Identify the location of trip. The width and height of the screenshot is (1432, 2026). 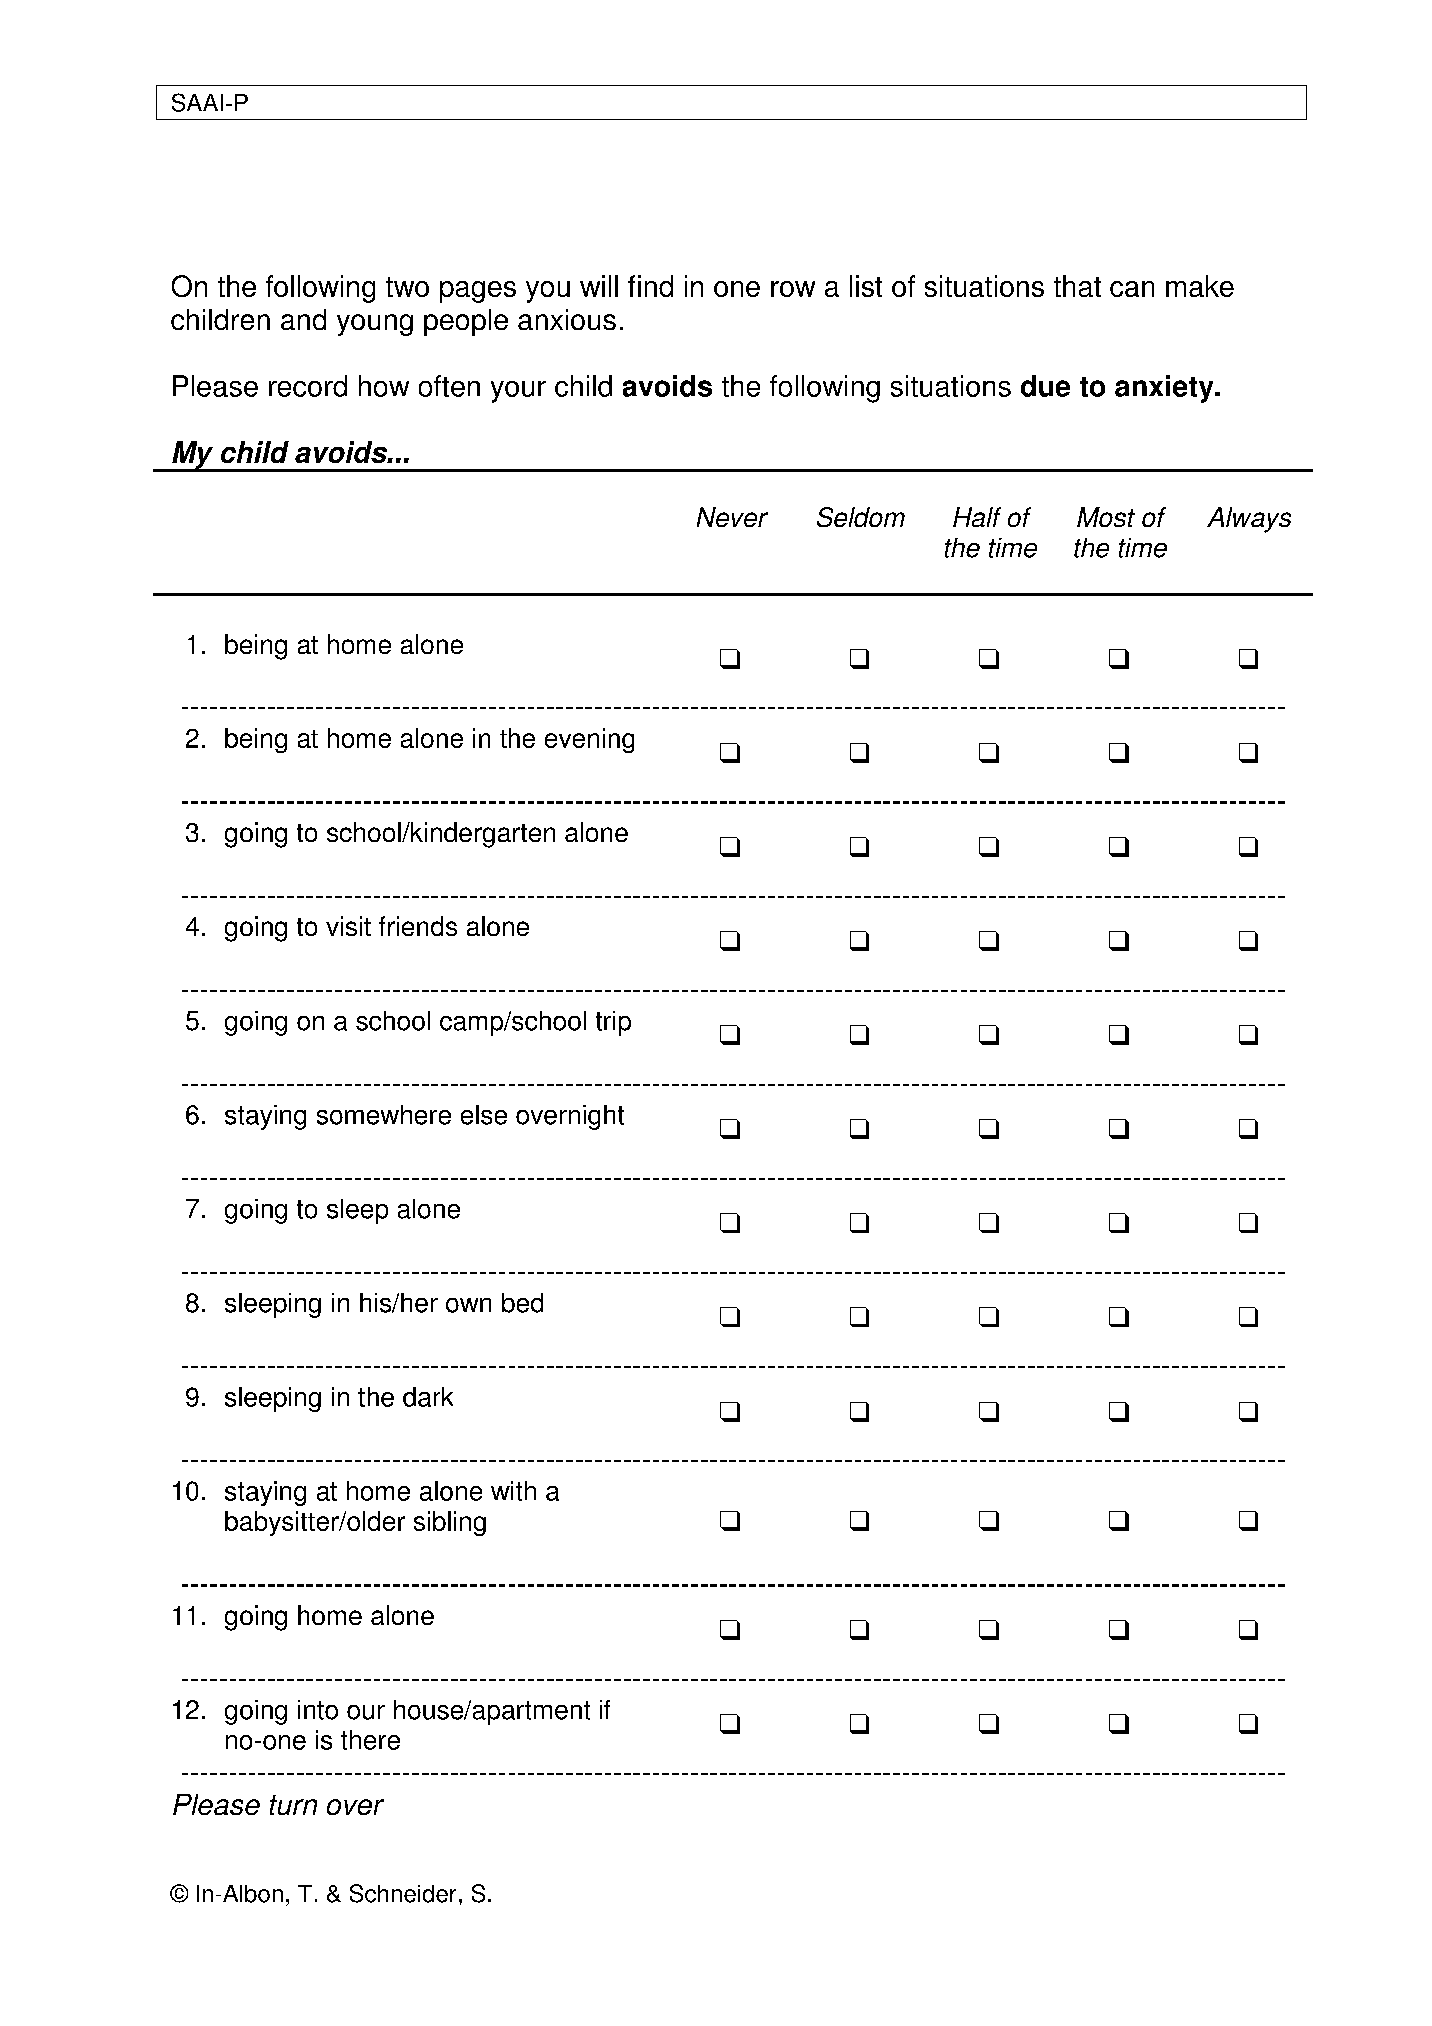
(613, 1023).
